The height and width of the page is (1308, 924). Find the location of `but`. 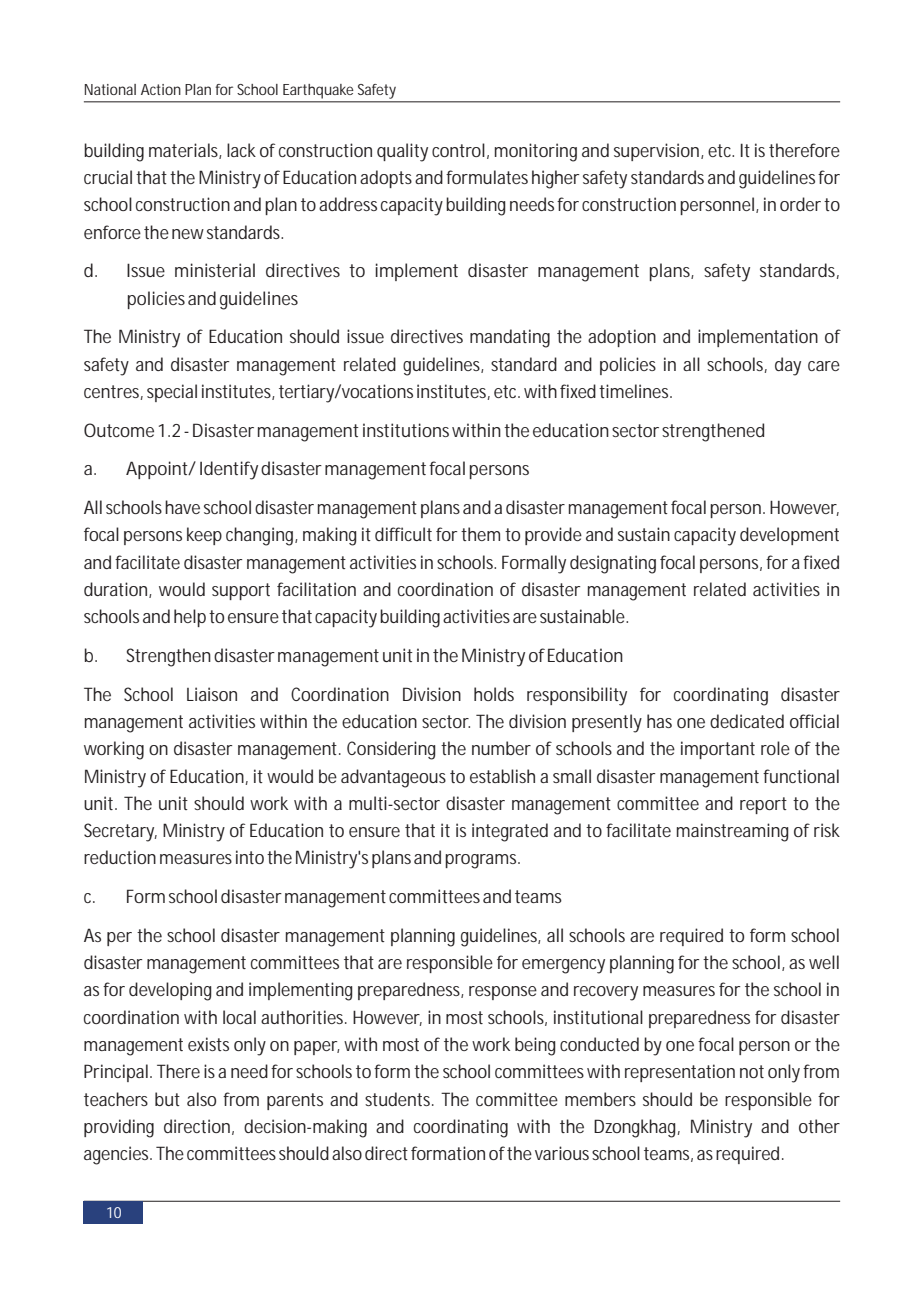

but is located at coordinates (167, 1099).
